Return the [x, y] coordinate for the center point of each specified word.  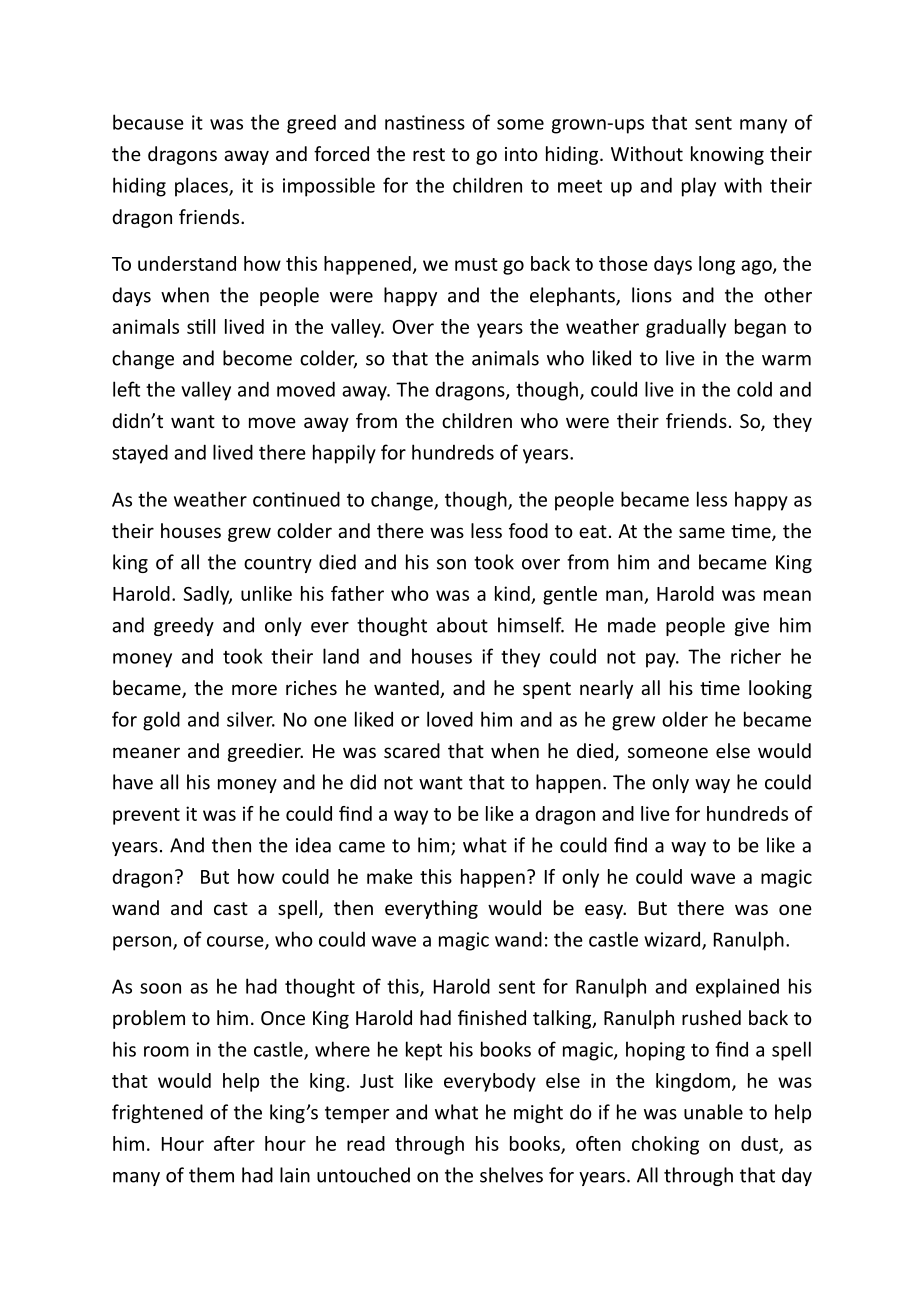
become [257, 358]
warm [786, 360]
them [211, 1175]
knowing [727, 155]
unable [713, 1112]
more [254, 689]
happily [344, 454]
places [202, 187]
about [462, 625]
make [390, 876]
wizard [673, 940]
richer [756, 656]
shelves [511, 1175]
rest [429, 154]
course [236, 942]
